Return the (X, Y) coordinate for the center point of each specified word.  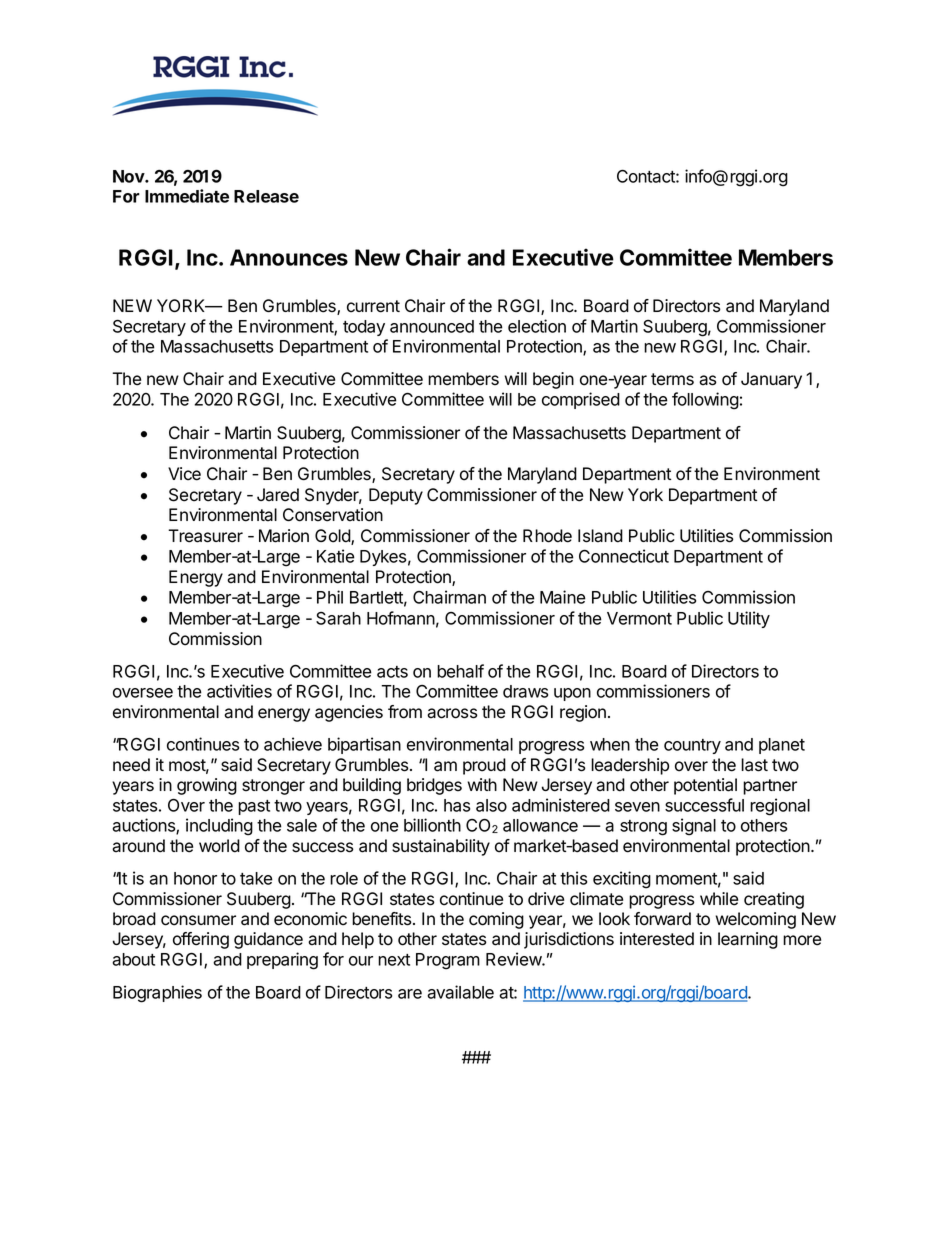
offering (201, 940)
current (373, 306)
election (537, 326)
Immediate (187, 196)
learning (748, 940)
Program (448, 961)
